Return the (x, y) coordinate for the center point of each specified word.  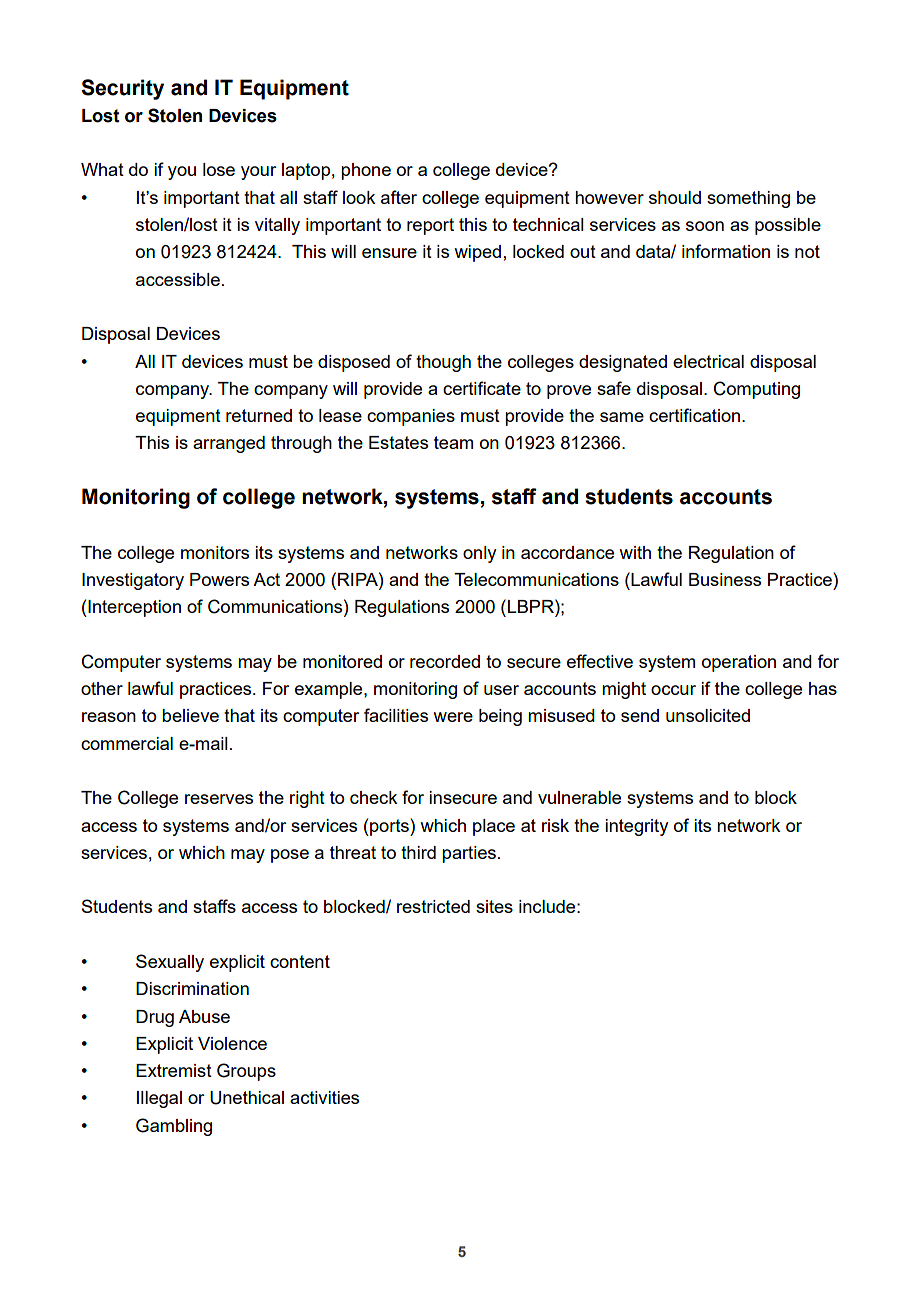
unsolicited (708, 715)
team (453, 442)
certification (696, 415)
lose (219, 169)
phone (366, 171)
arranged (229, 444)
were (453, 717)
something (748, 199)
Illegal (159, 1099)
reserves (219, 799)
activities (324, 1097)
